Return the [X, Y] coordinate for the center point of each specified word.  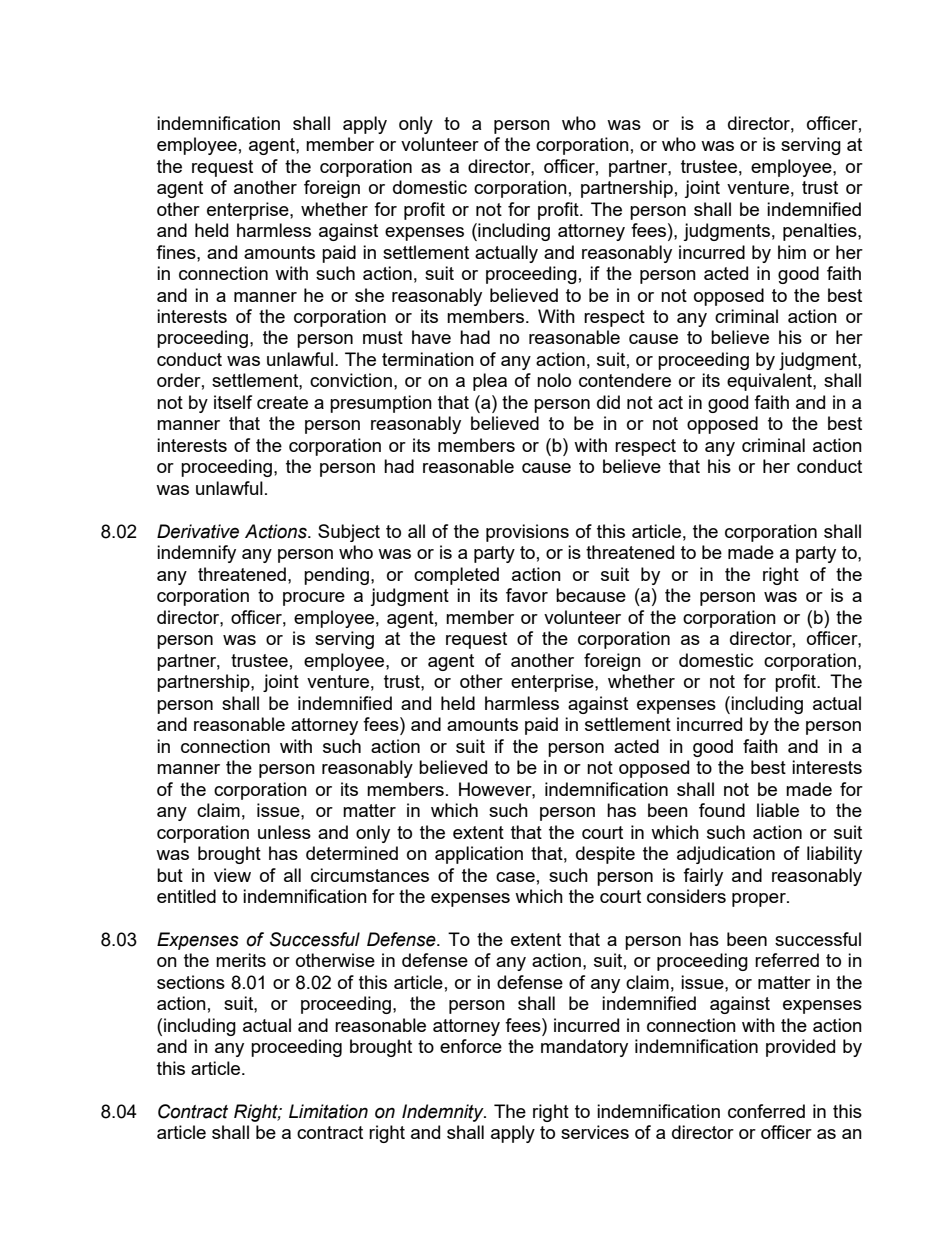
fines [177, 252]
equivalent [770, 382]
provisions [527, 533]
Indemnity [444, 1113]
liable [778, 810]
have [431, 337]
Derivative [198, 531]
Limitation [328, 1111]
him [792, 252]
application [479, 855]
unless [284, 832]
